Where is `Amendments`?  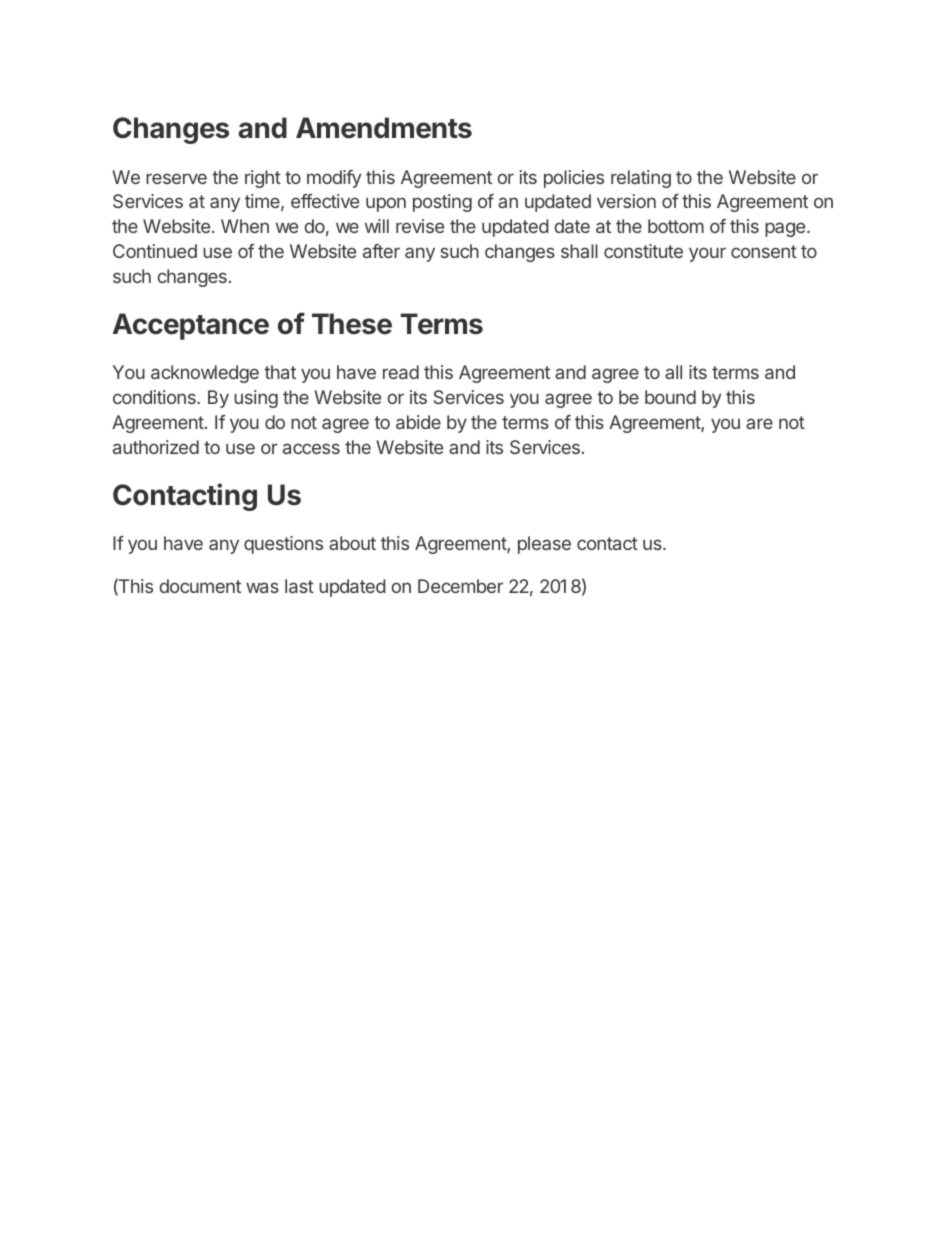 Amendments is located at coordinates (384, 128).
